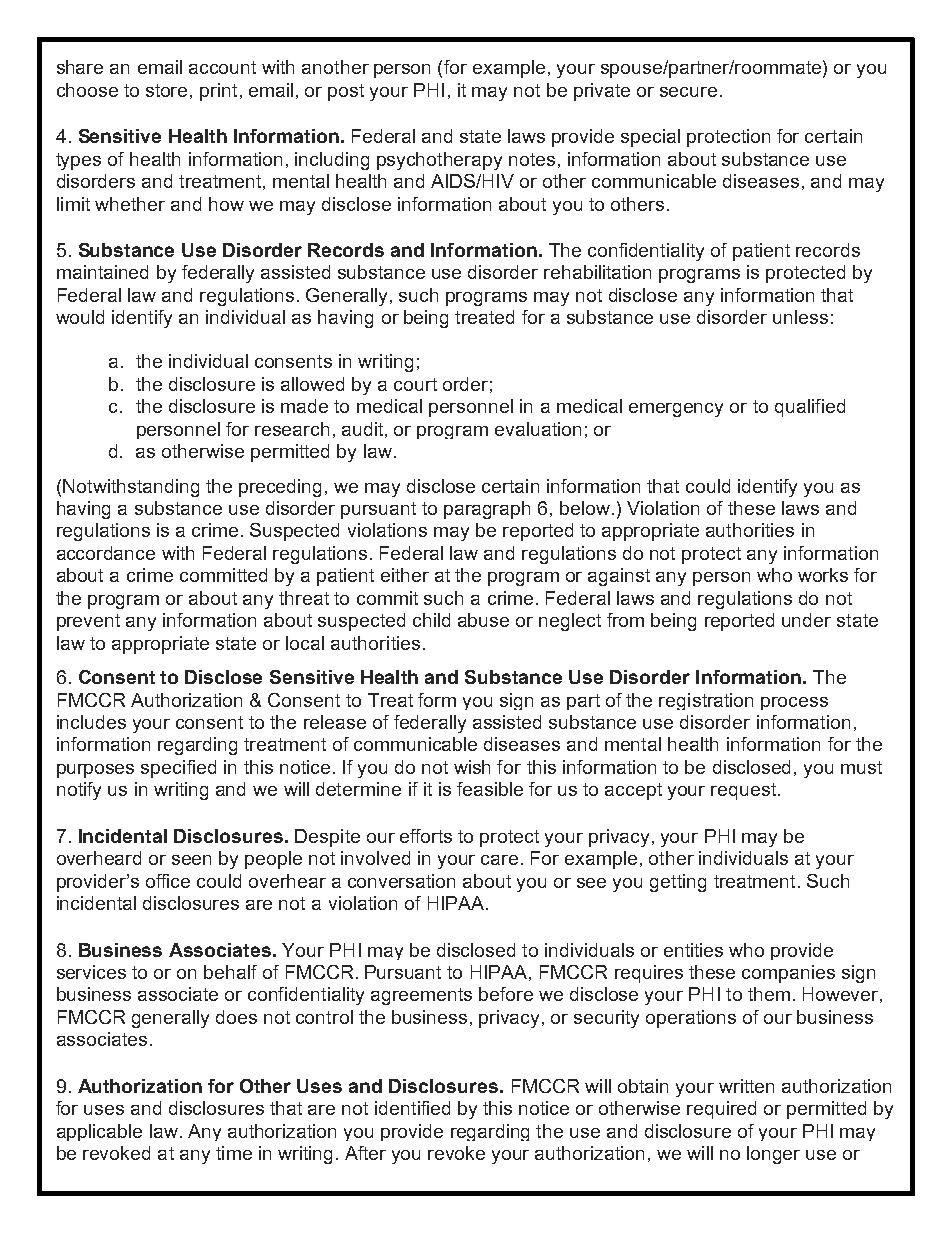  What do you see at coordinates (415, 384) in the image?
I see `court` at bounding box center [415, 384].
